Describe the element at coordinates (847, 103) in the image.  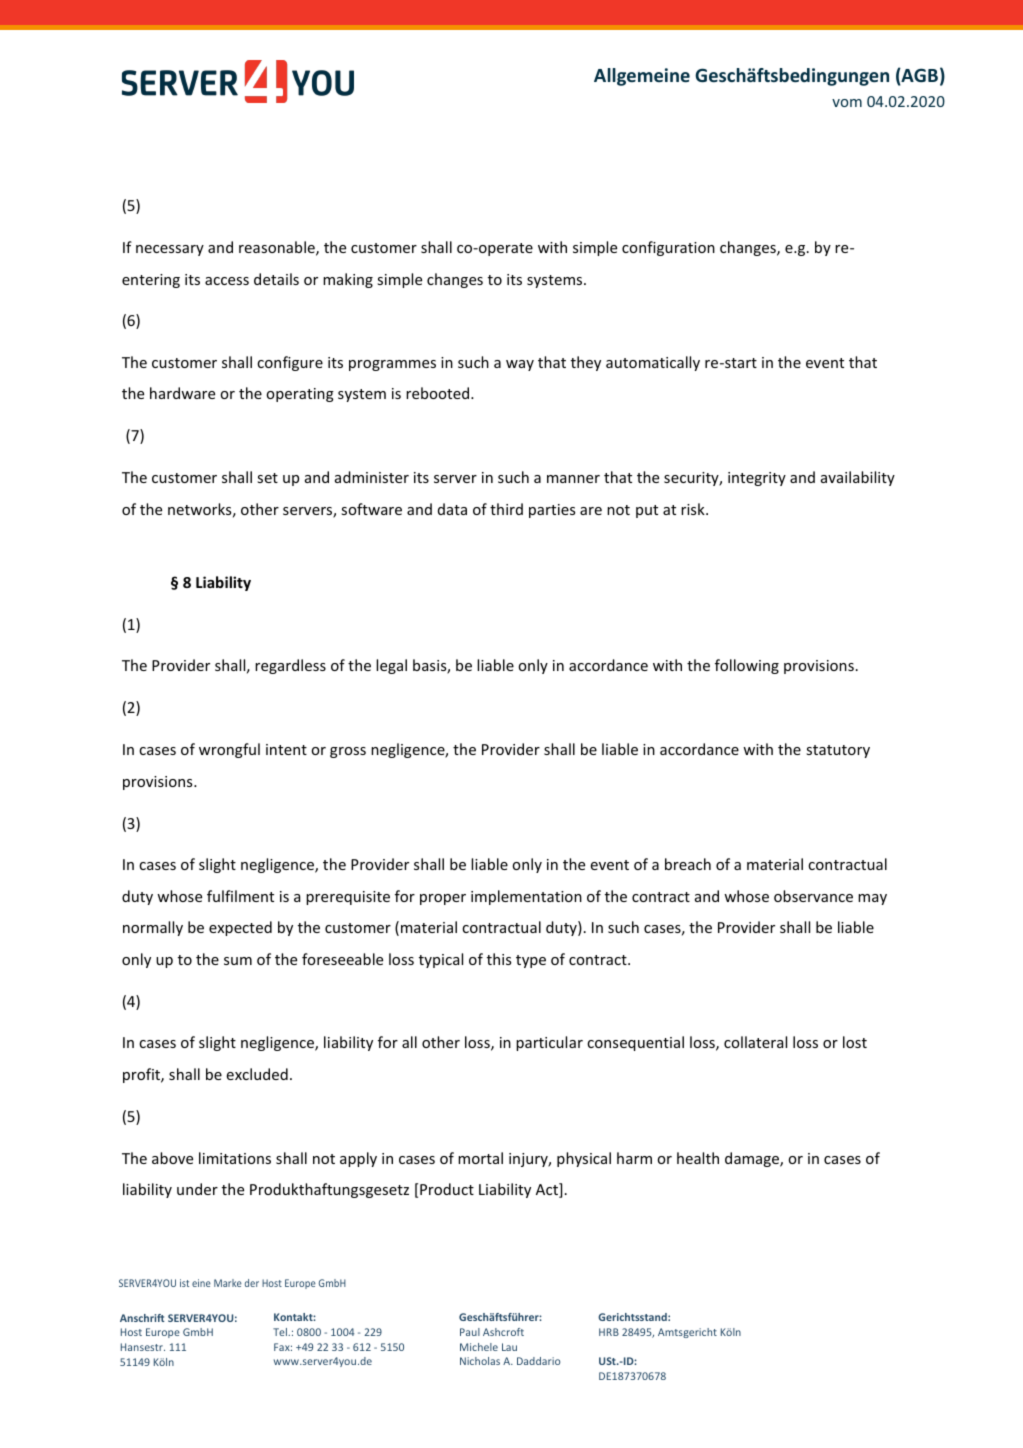
I see `vom` at that location.
